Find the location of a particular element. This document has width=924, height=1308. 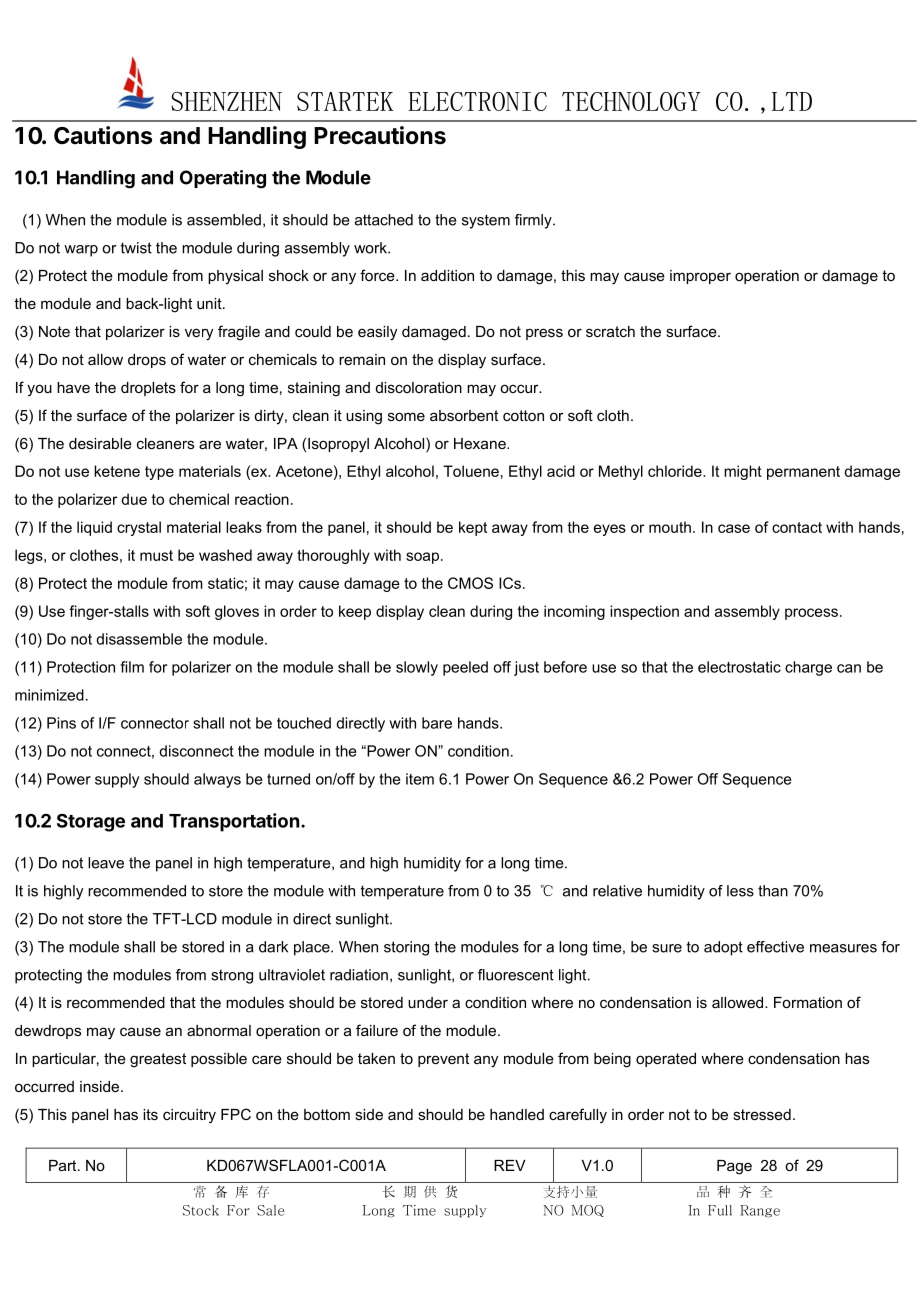

ELECTRONIC is located at coordinates (477, 101).
